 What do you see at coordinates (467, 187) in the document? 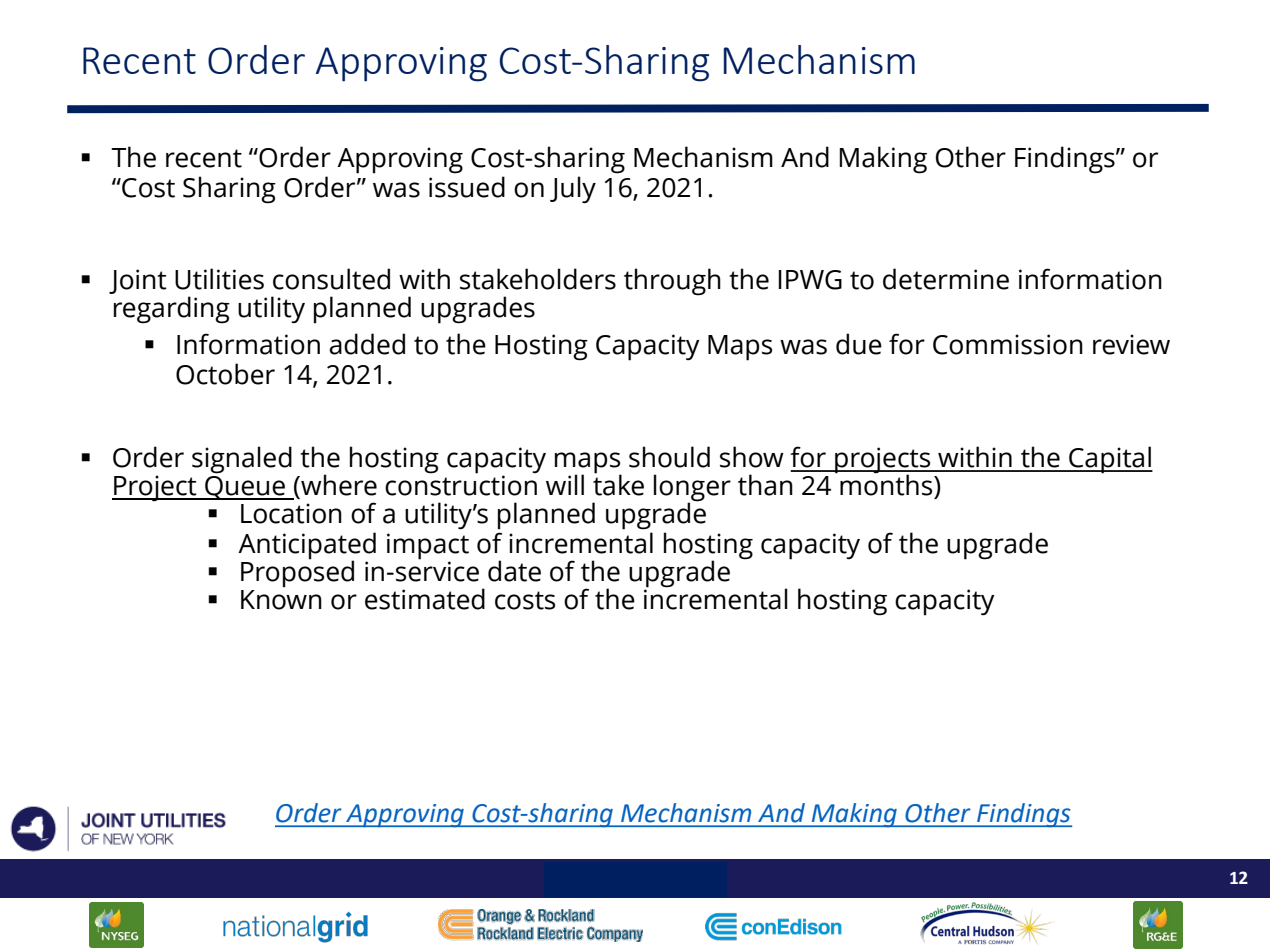
I see `issued` at bounding box center [467, 187].
